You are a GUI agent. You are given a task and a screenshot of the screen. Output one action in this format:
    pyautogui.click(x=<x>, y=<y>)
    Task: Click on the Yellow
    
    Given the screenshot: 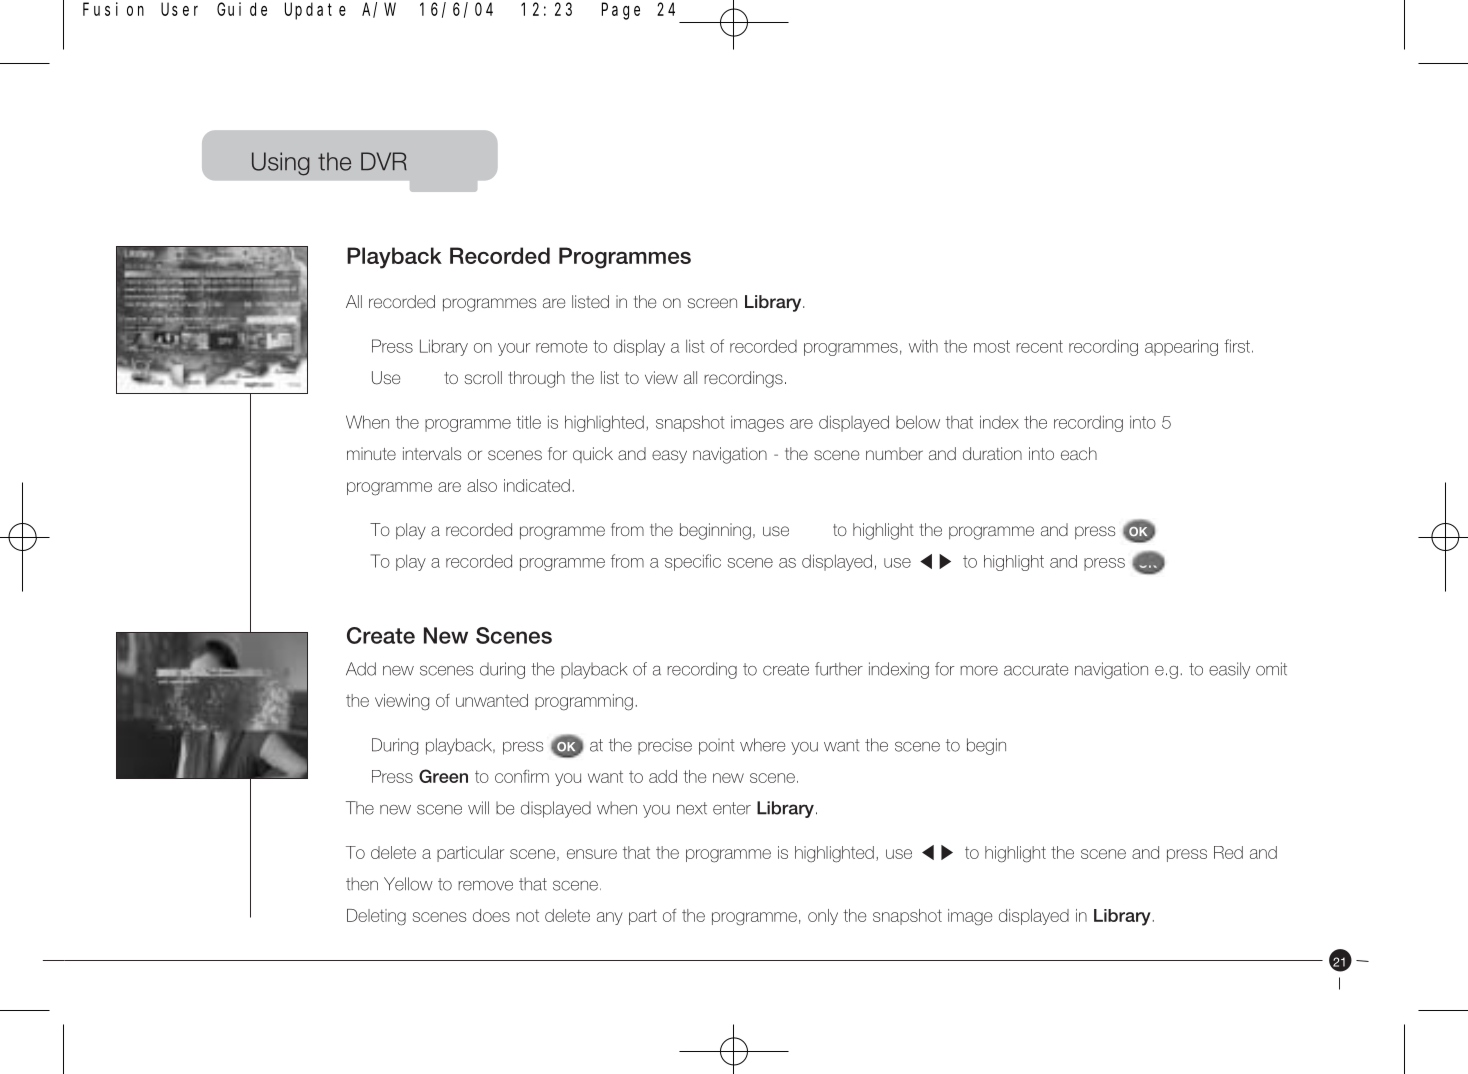 What is the action you would take?
    pyautogui.click(x=408, y=884)
